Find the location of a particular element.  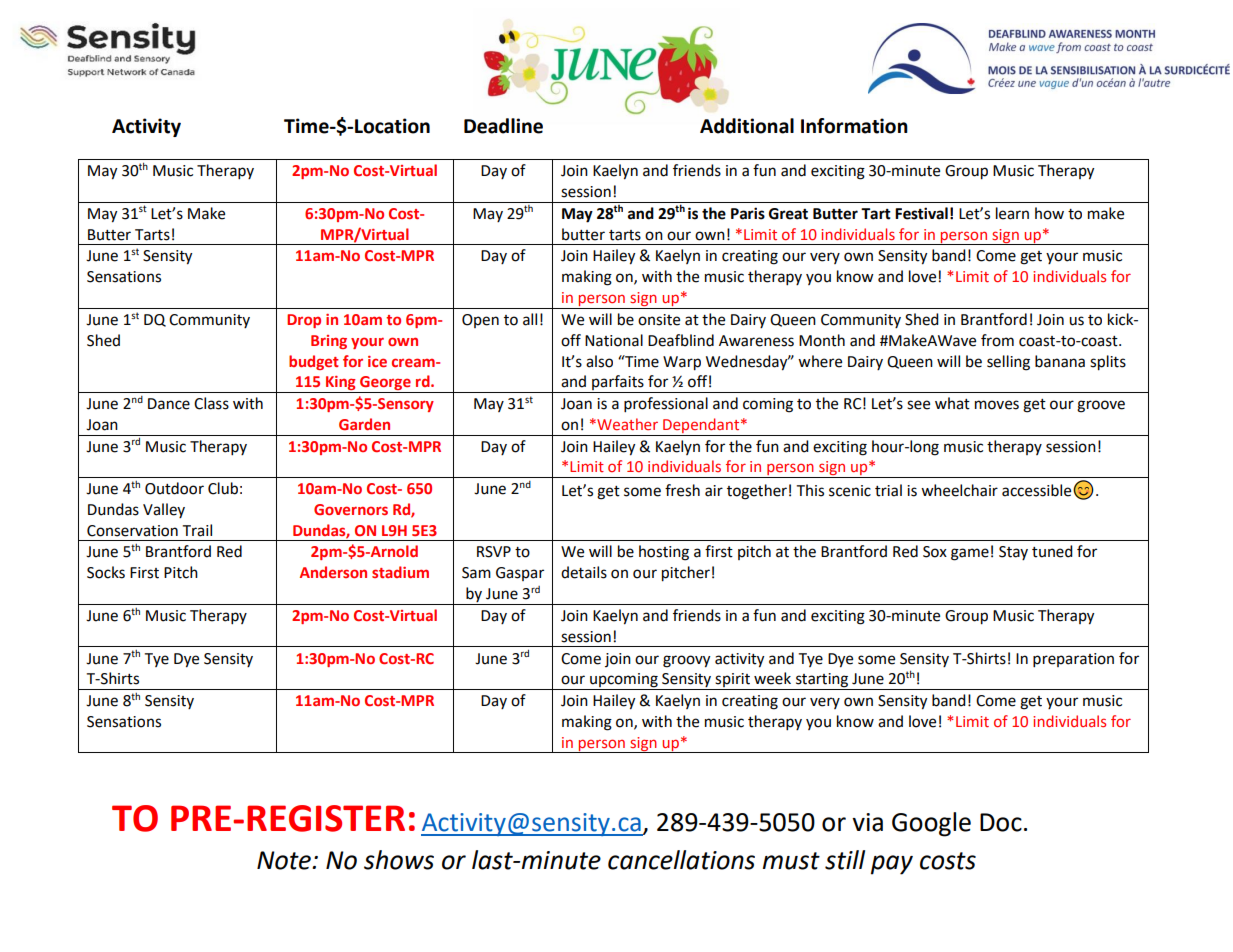

fresh is located at coordinates (682, 490).
